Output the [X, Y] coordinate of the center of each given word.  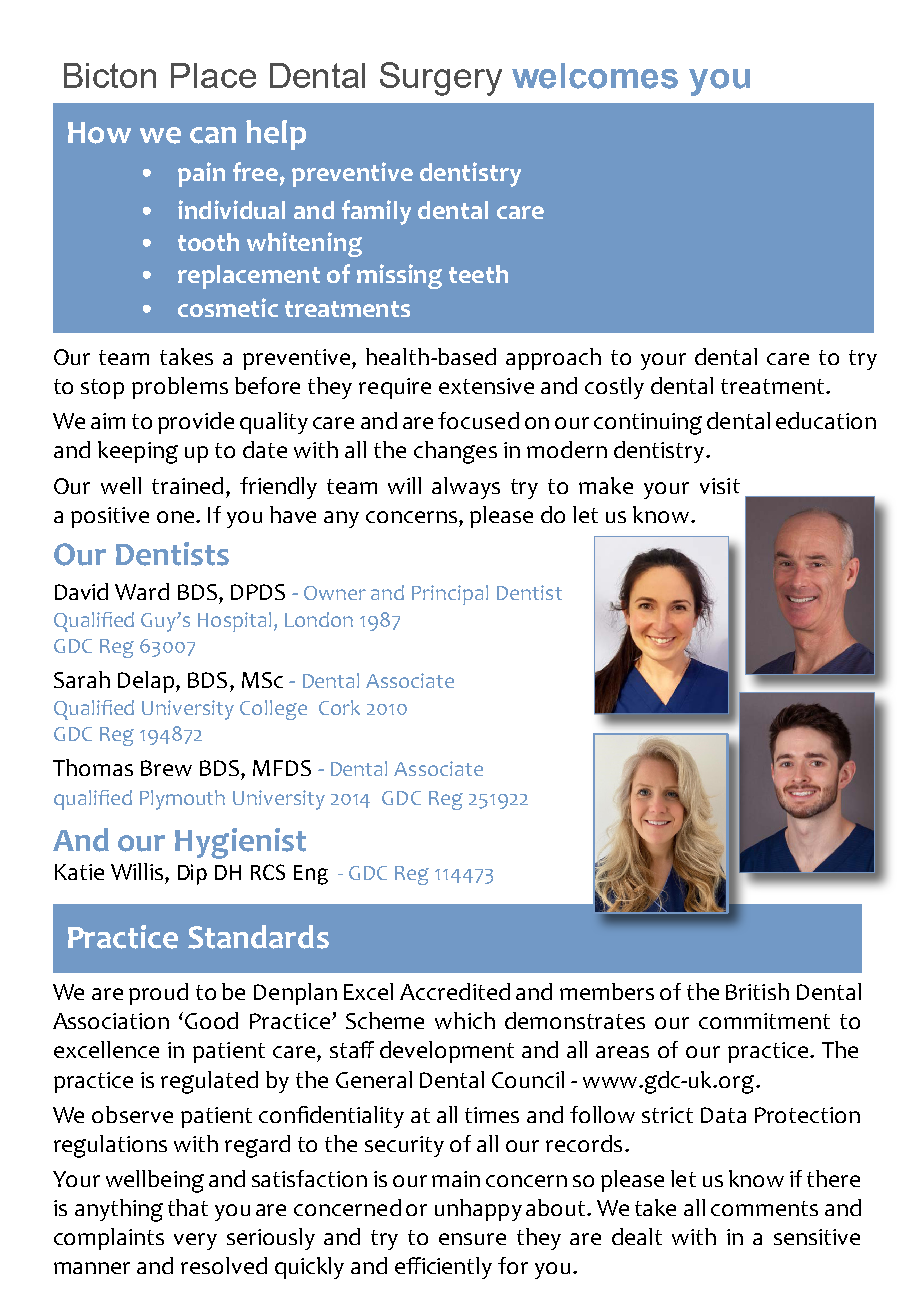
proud [158, 994]
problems [180, 388]
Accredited [455, 991]
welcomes [595, 76]
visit [720, 486]
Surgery [441, 79]
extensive [486, 386]
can [213, 135]
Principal [450, 595]
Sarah [82, 679]
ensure [472, 1239]
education [826, 420]
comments [764, 1208]
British [757, 991]
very [195, 1241]
